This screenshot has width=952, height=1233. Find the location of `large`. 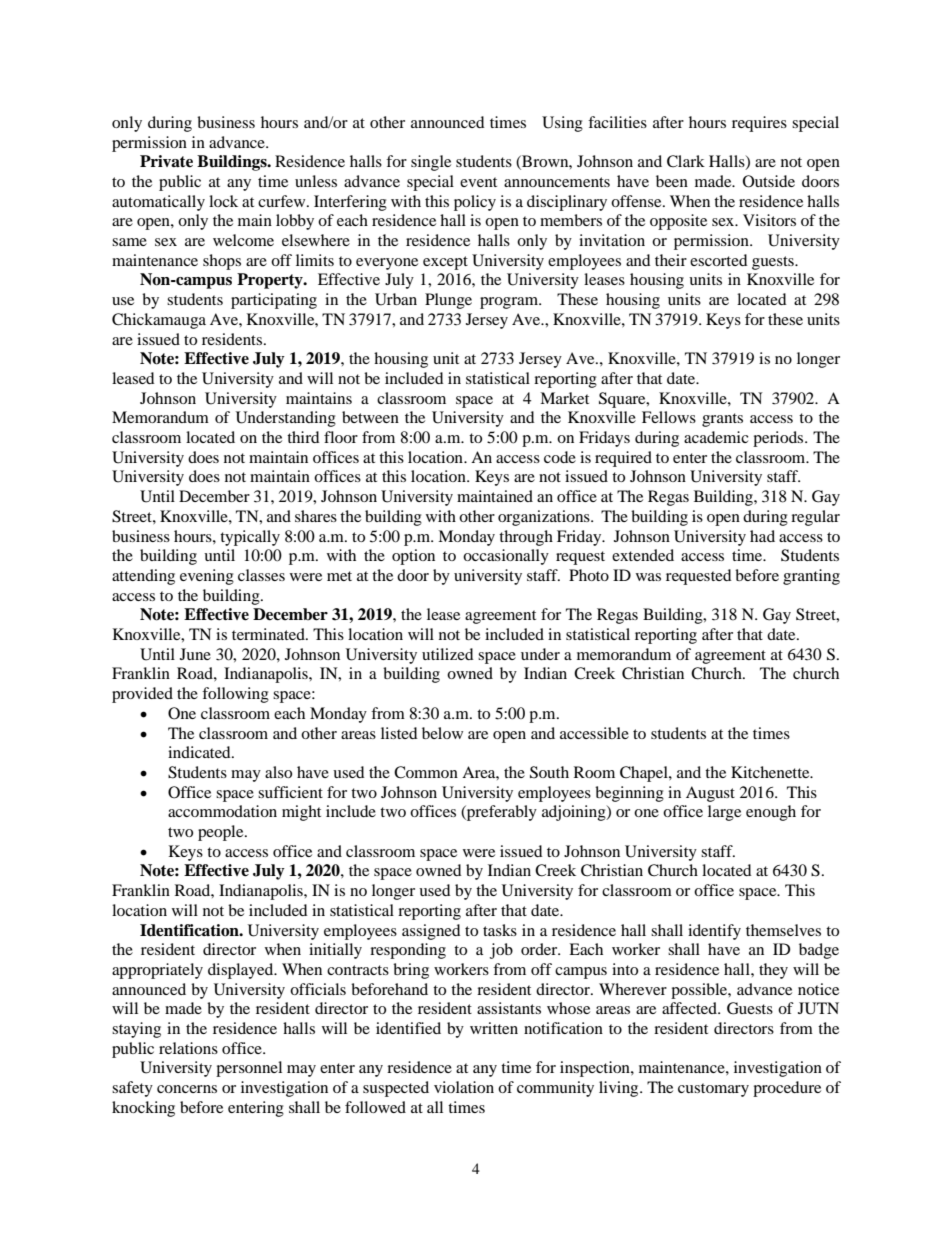

large is located at coordinates (724, 813).
